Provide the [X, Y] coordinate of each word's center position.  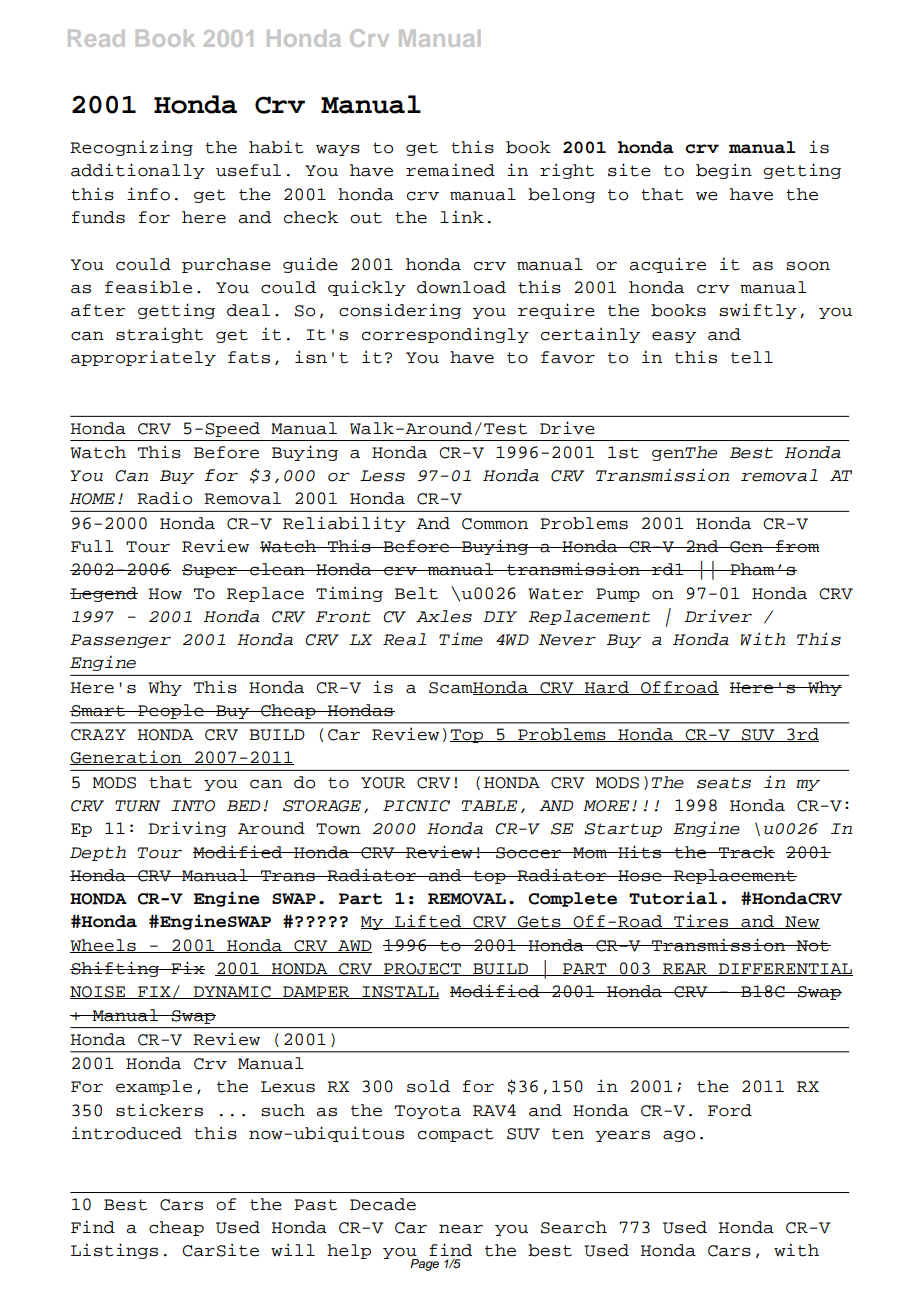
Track [746, 852]
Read [96, 38]
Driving [188, 829]
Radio [164, 498]
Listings [114, 1251]
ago [679, 1136]
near [461, 1229]
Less [382, 476]
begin [724, 171]
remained [450, 170]
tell [752, 357]
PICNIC [416, 806]
